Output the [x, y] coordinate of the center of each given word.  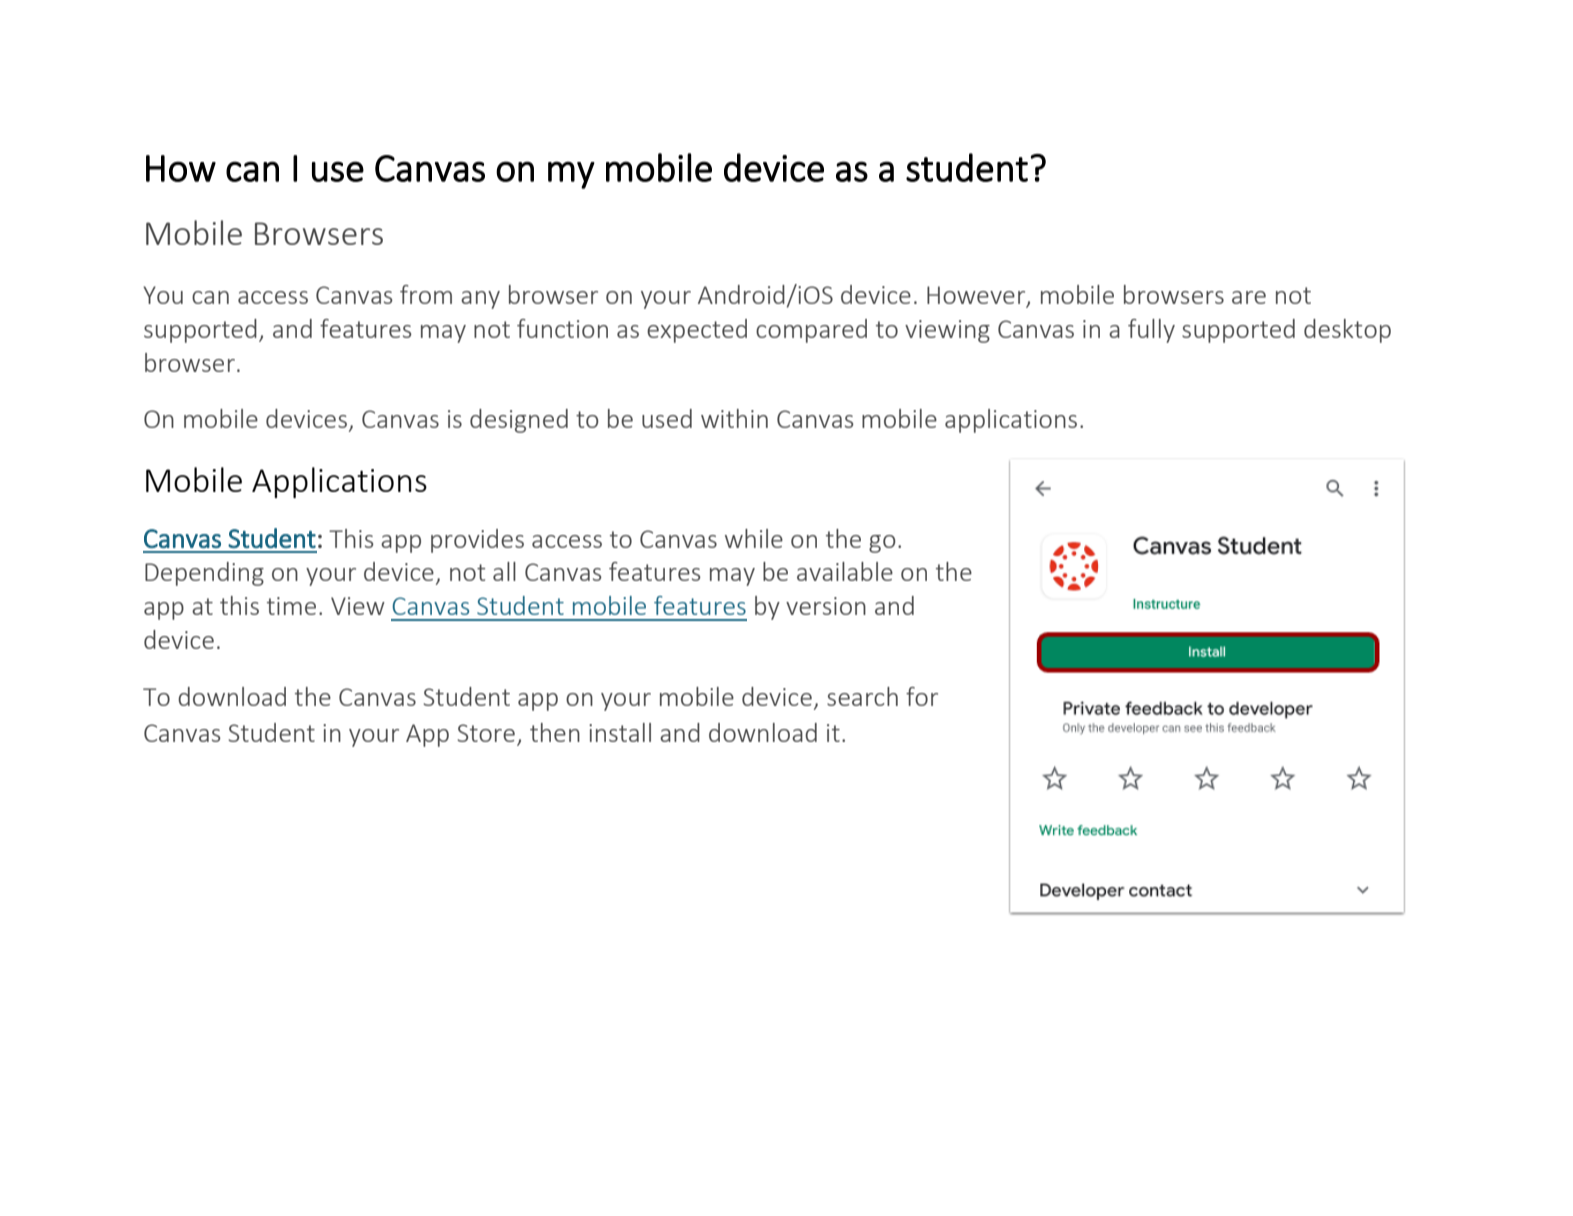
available [845, 571]
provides [477, 541]
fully [1151, 331]
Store [486, 733]
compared [811, 331]
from [426, 294]
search [862, 696]
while [754, 538]
